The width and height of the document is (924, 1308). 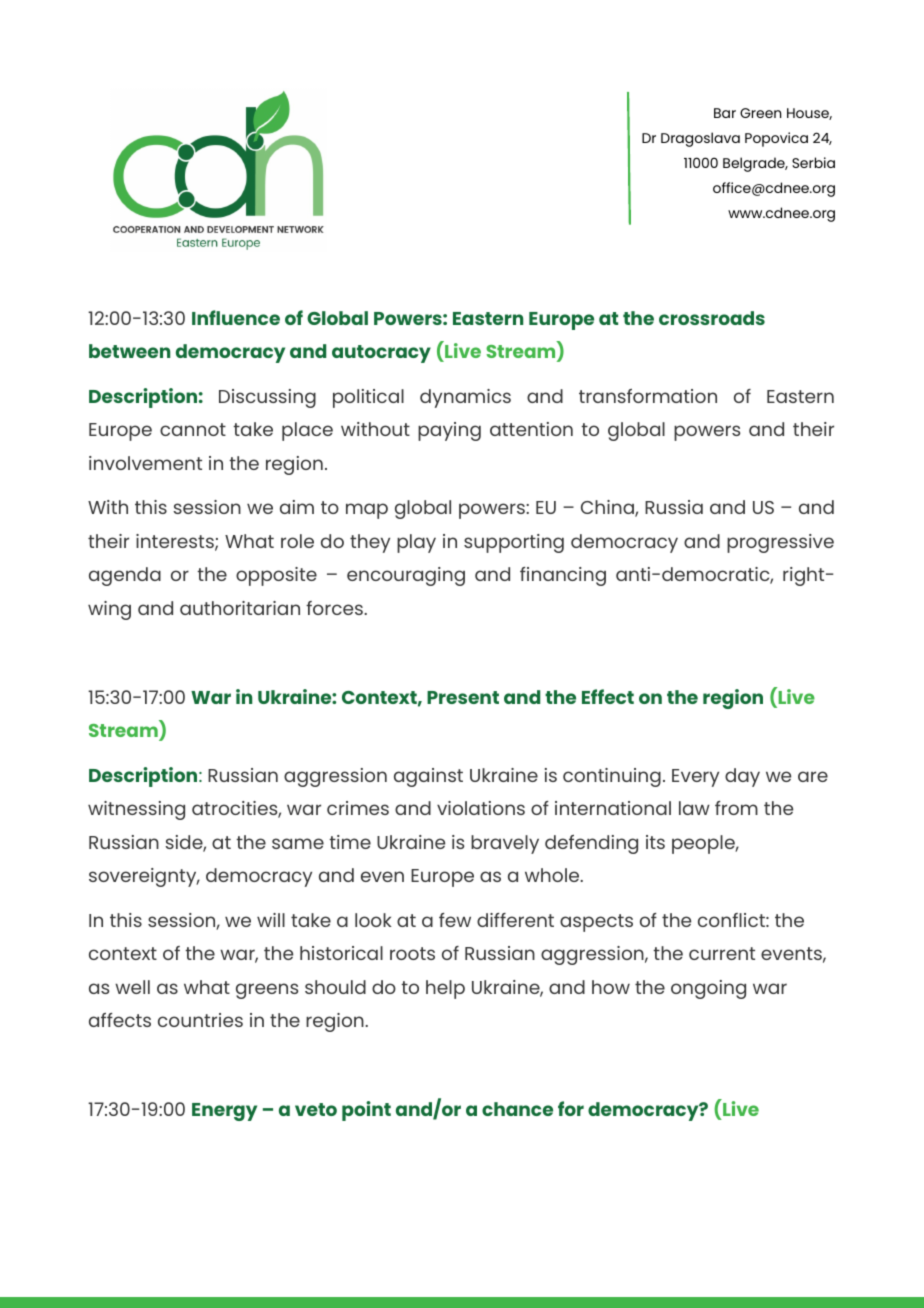 I want to click on progressive, so click(x=780, y=543).
